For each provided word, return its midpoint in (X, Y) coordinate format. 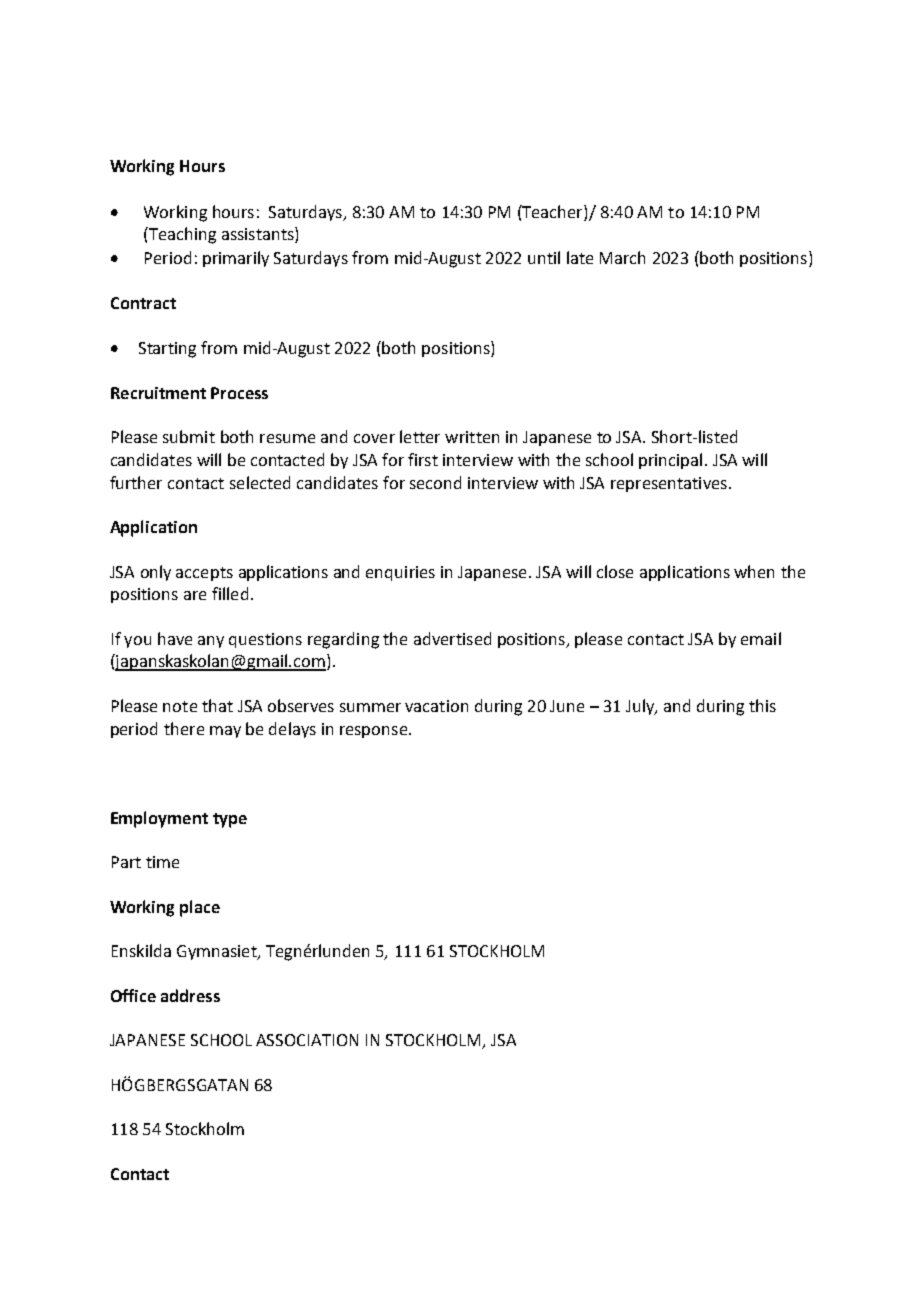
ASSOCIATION (307, 1040)
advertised (452, 638)
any (211, 642)
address (190, 995)
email (761, 638)
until (544, 257)
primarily (236, 259)
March (622, 257)
